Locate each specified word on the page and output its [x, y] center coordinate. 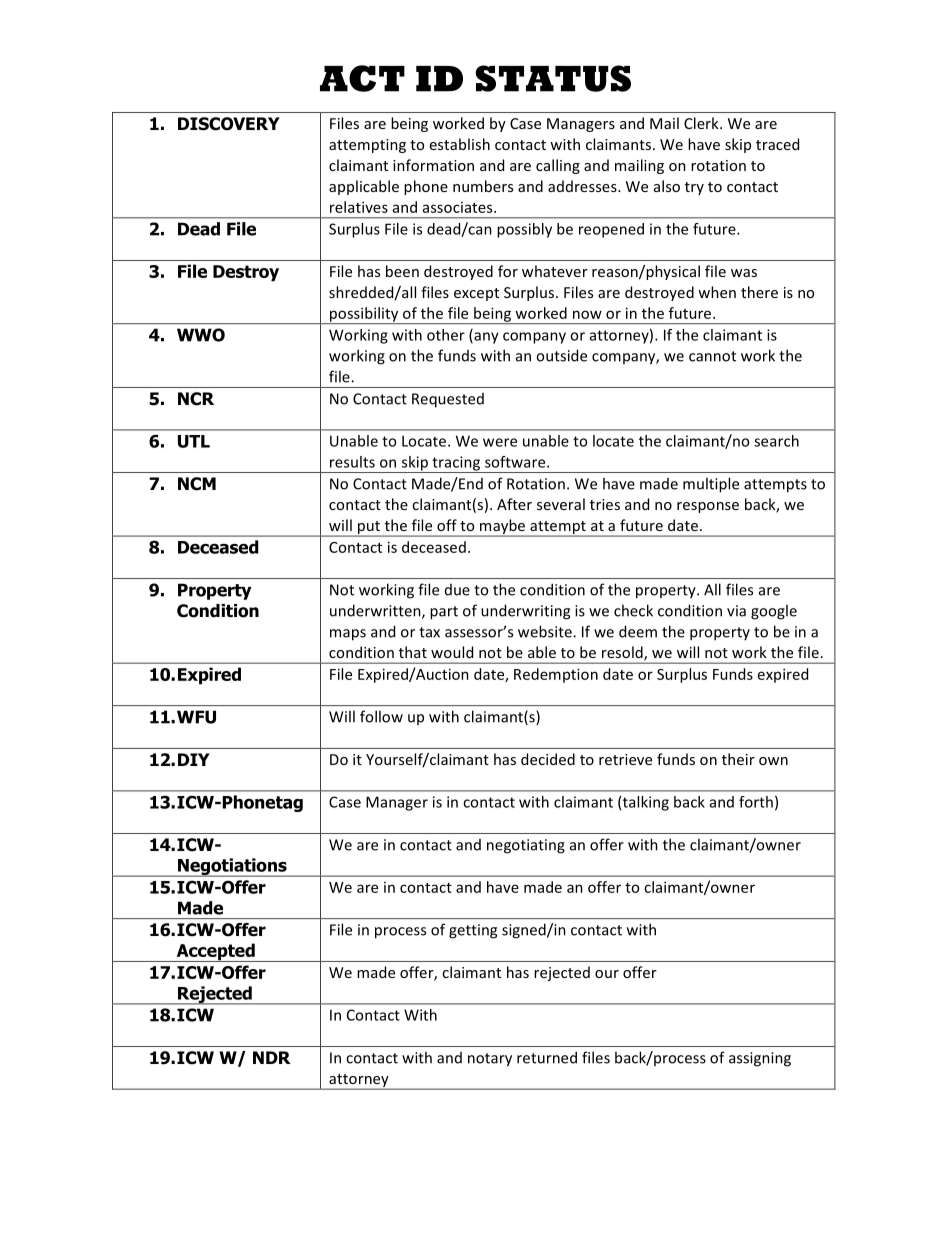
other [446, 335]
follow [381, 716]
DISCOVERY [229, 124]
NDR [272, 1057]
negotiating [526, 846]
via [736, 611]
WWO [201, 335]
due [457, 590]
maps [348, 635]
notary [490, 1060]
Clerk [702, 123]
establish [460, 144]
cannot [712, 356]
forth [756, 802]
